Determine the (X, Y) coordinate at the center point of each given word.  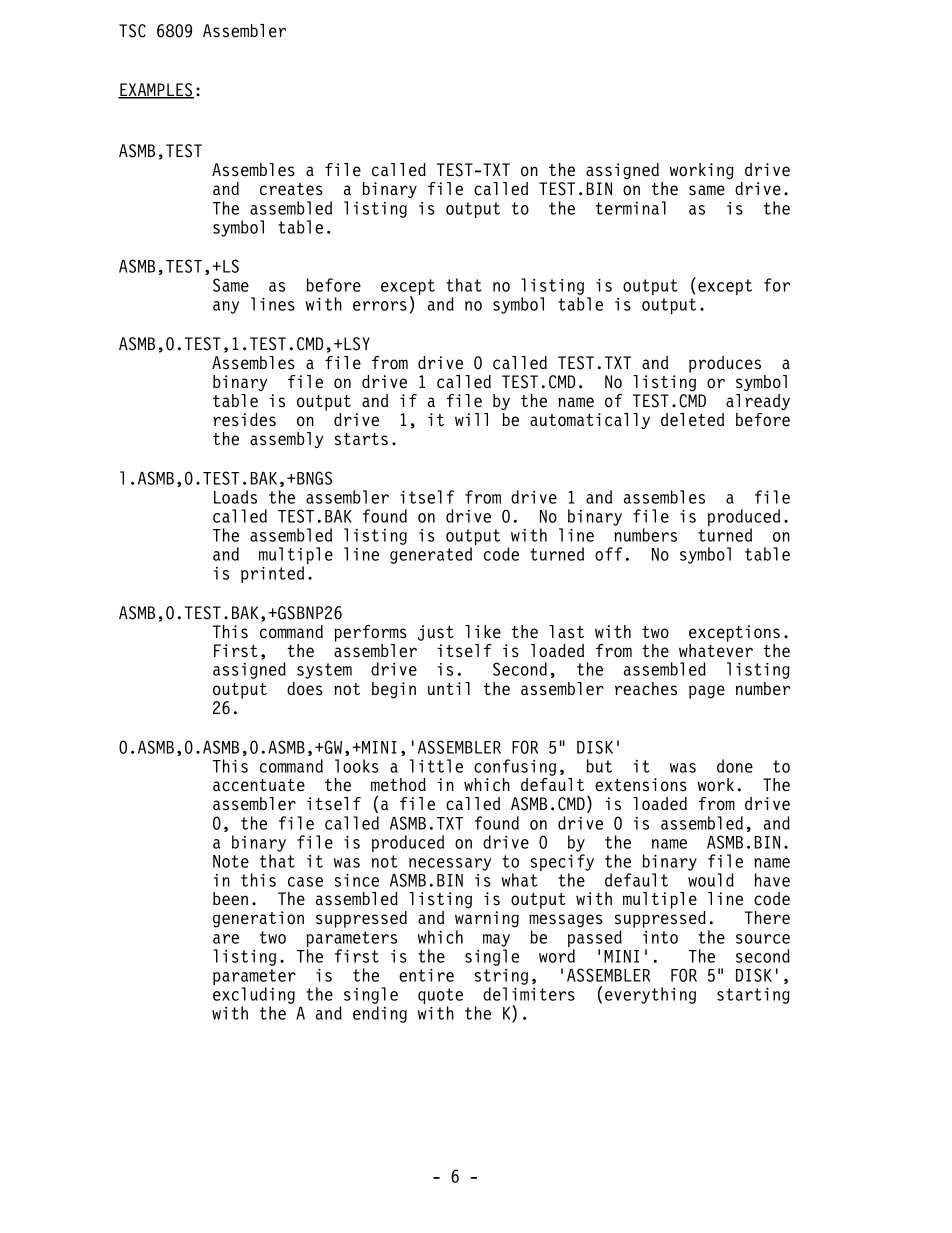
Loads (235, 497)
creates (291, 189)
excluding (254, 995)
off (608, 554)
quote (440, 997)
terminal (631, 208)
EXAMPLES (156, 91)
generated (431, 555)
